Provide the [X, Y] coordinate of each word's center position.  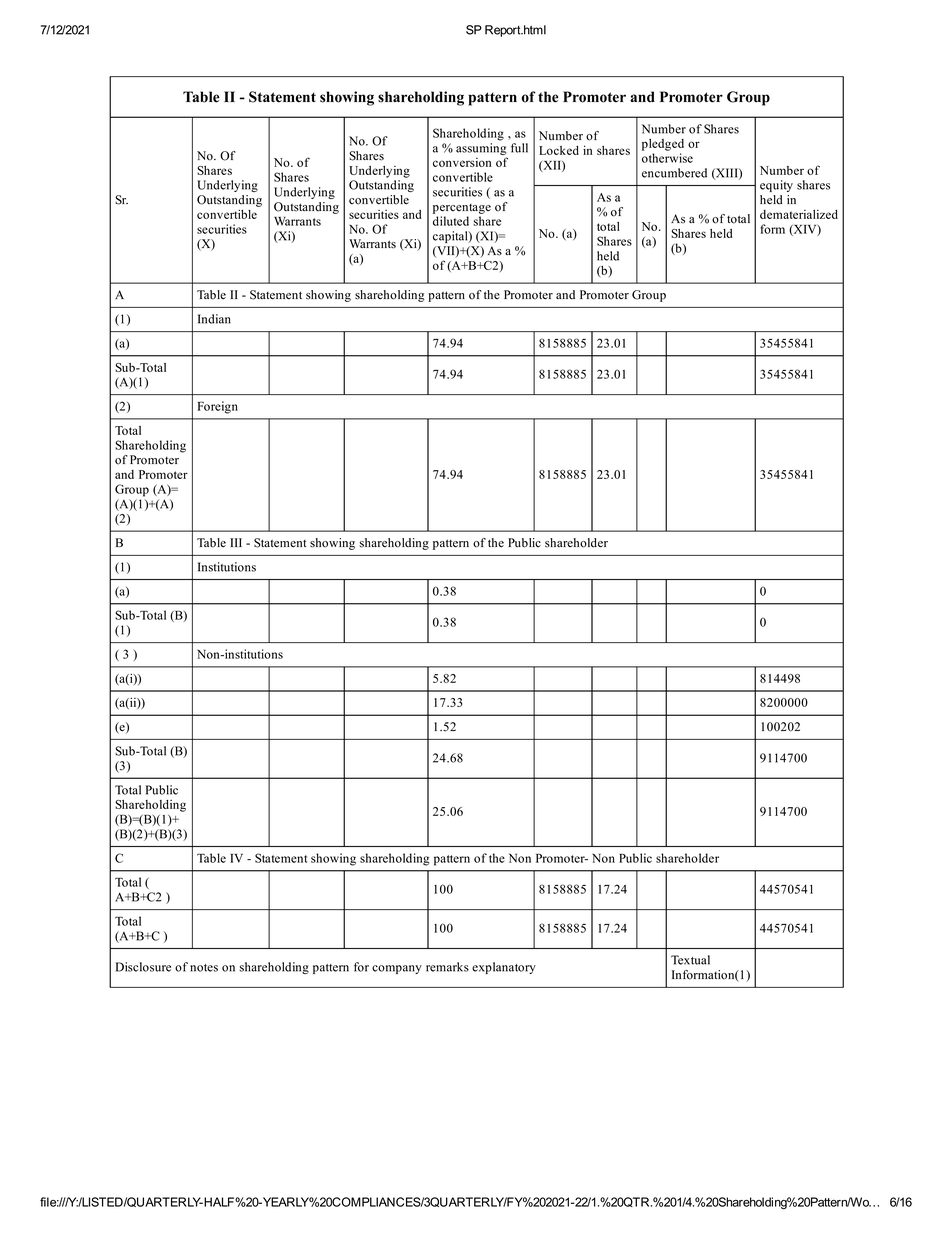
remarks [447, 967]
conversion [462, 162]
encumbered [674, 173]
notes [204, 968]
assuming [481, 150]
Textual [690, 960]
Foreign [218, 407]
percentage [462, 209]
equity [776, 186]
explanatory [504, 968]
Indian [214, 319]
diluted [451, 221]
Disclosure [143, 967]
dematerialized [799, 214]
